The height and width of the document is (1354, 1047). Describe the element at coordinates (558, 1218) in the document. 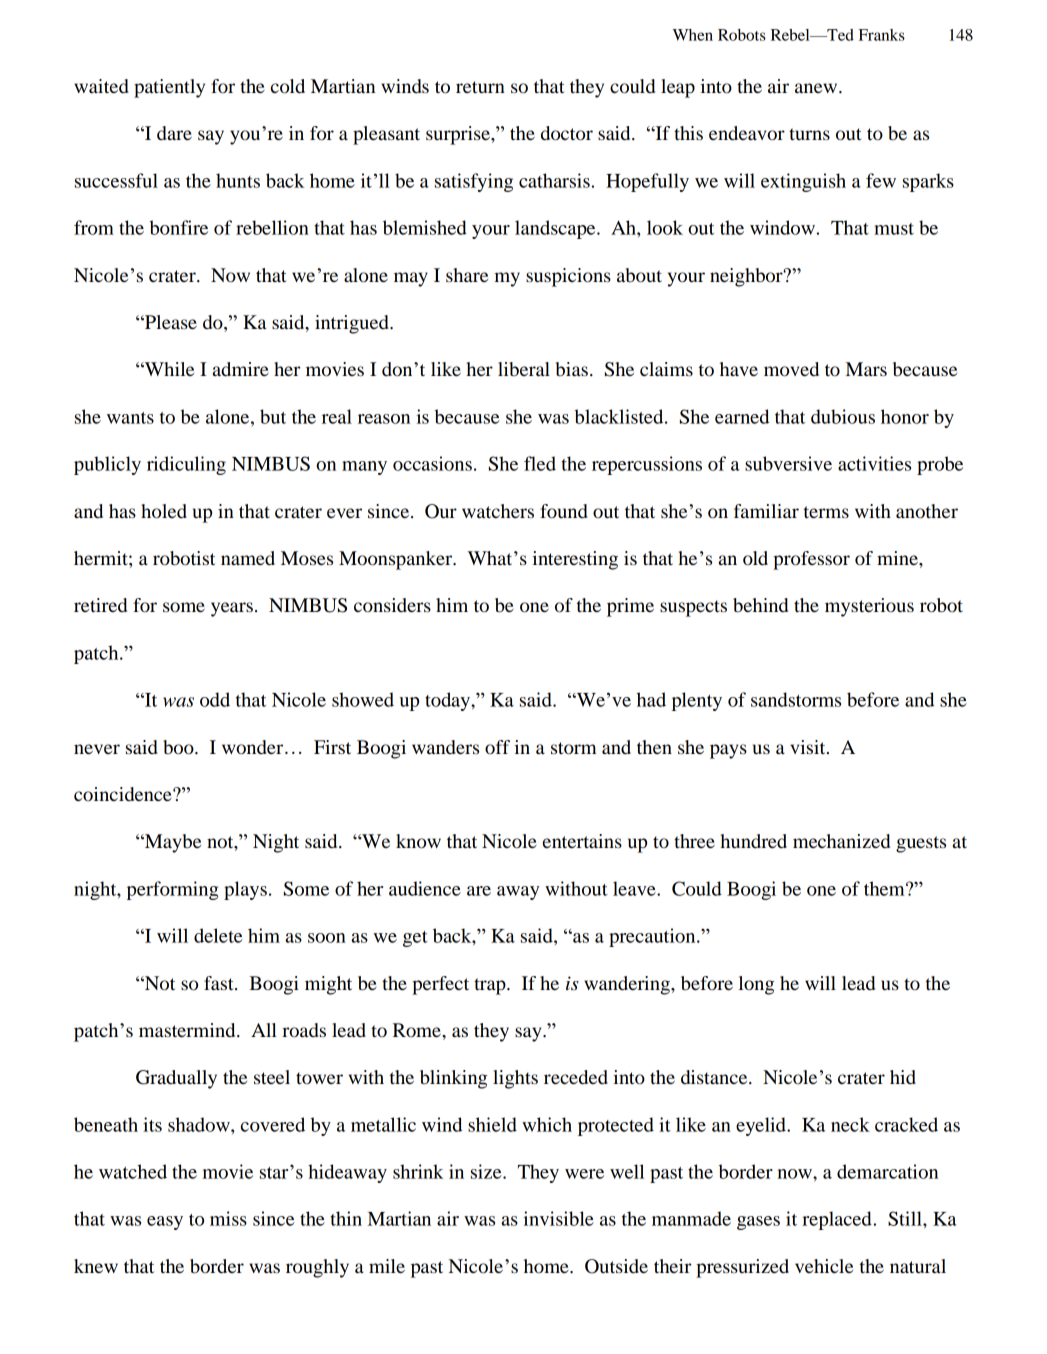

I see `invisible` at that location.
